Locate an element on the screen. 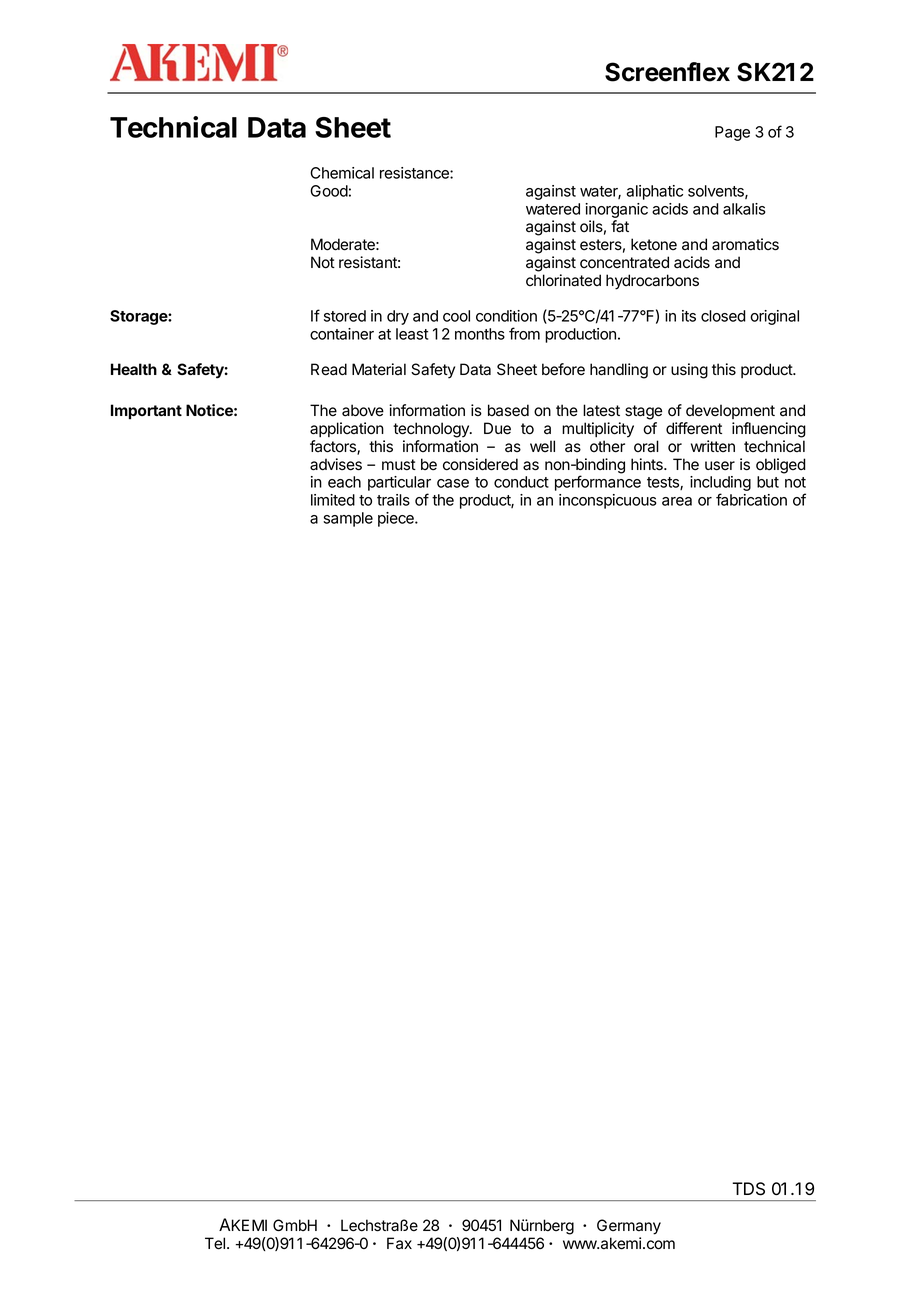 This screenshot has width=924, height=1308. Good is located at coordinates (329, 191).
